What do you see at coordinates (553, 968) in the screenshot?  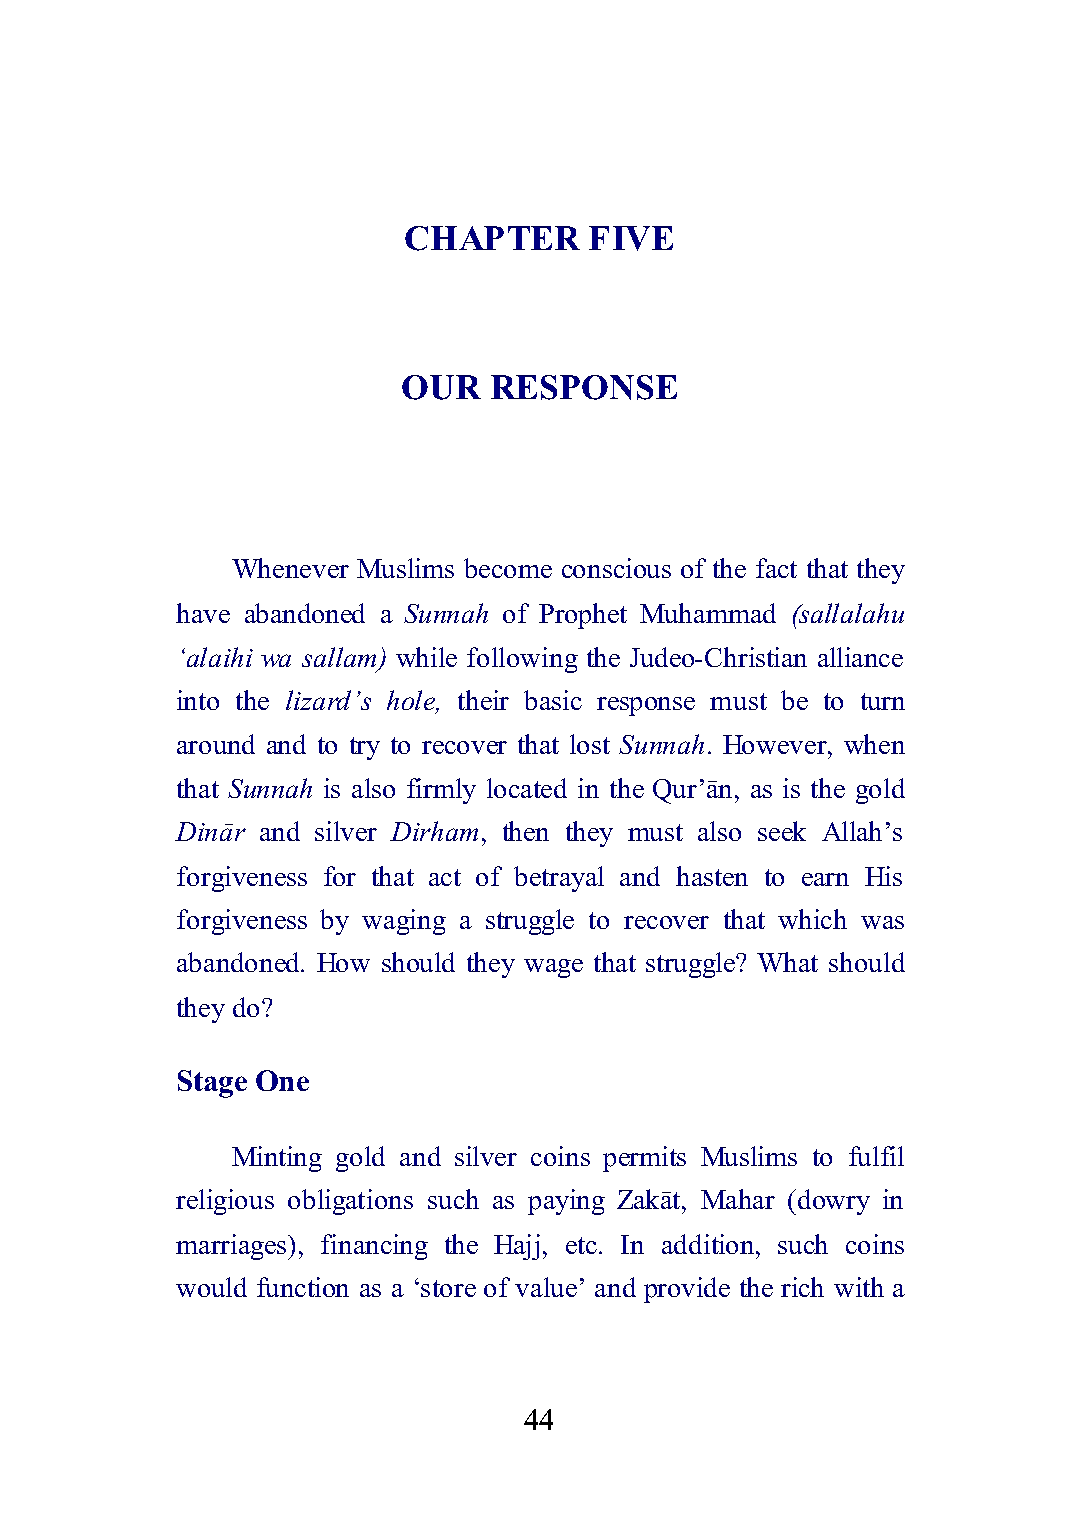 I see `wage` at bounding box center [553, 968].
